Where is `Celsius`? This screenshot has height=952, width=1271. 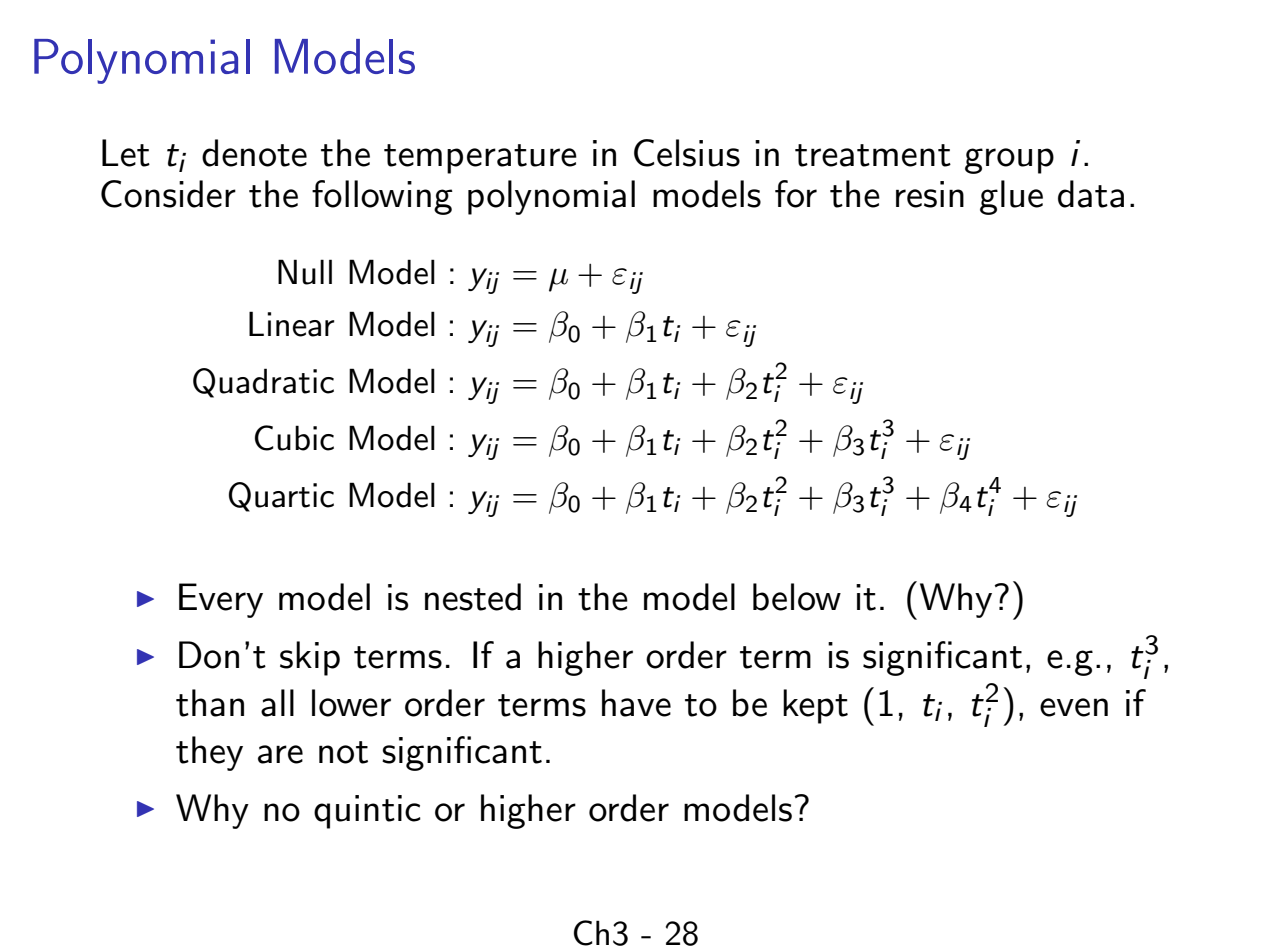 Celsius is located at coordinates (687, 153).
